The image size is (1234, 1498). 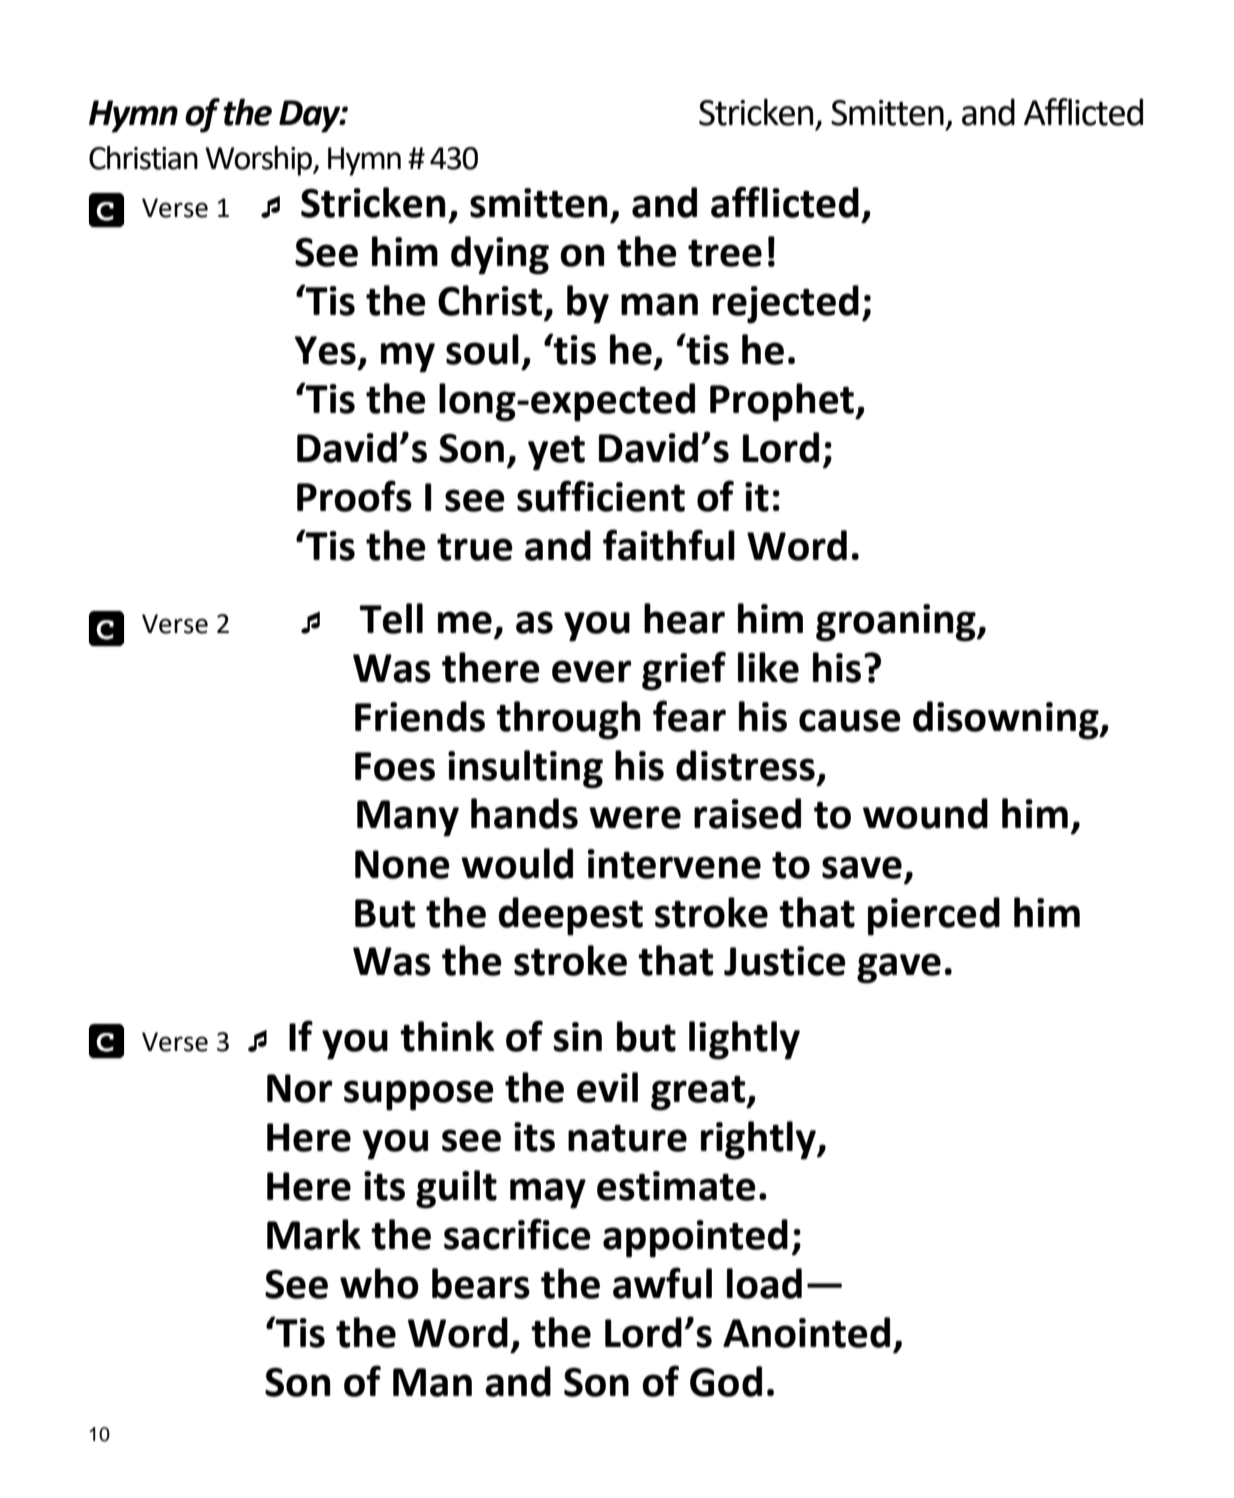 What do you see at coordinates (786, 304) in the screenshot?
I see `rejected` at bounding box center [786, 304].
